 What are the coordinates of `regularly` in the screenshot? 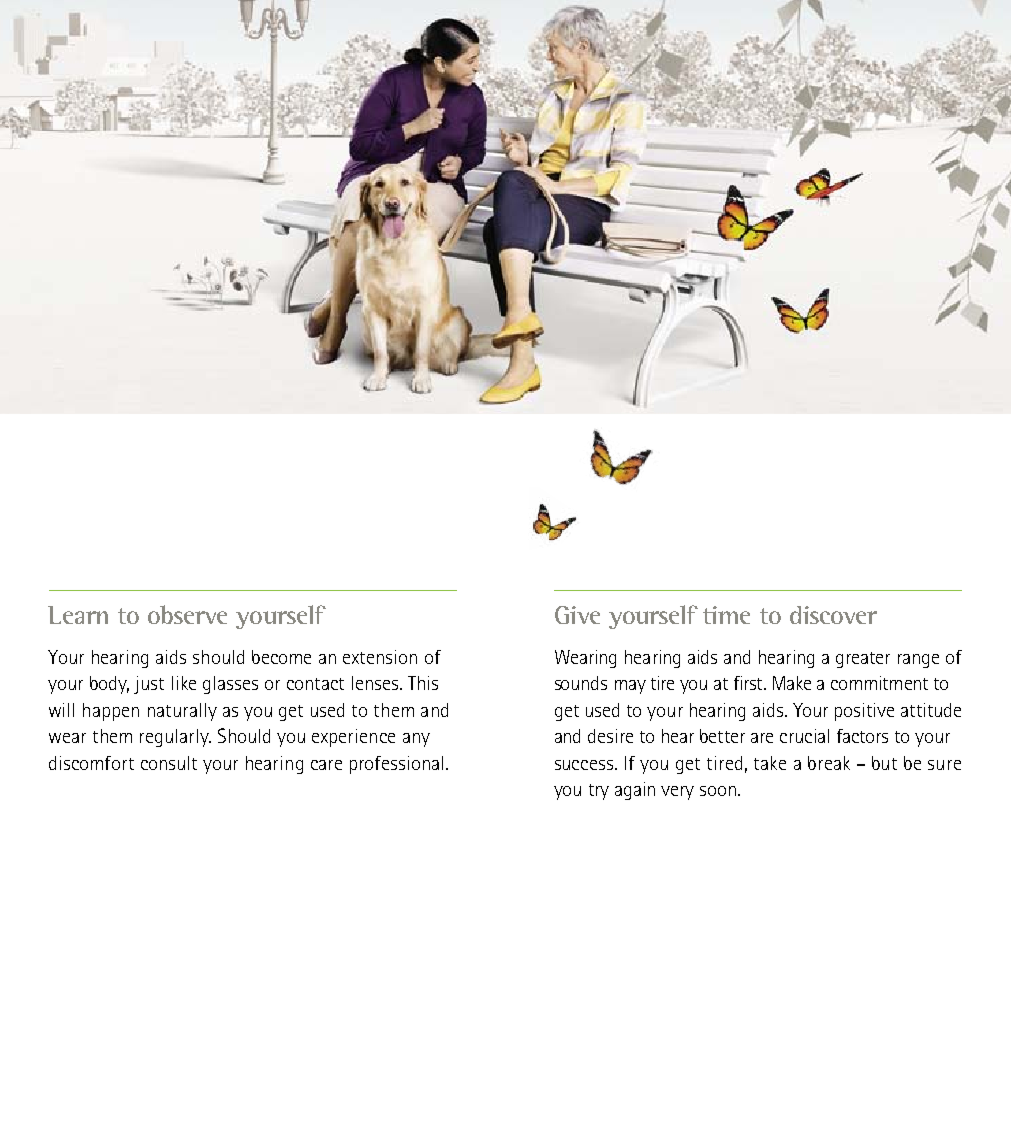 It's located at (175, 738).
